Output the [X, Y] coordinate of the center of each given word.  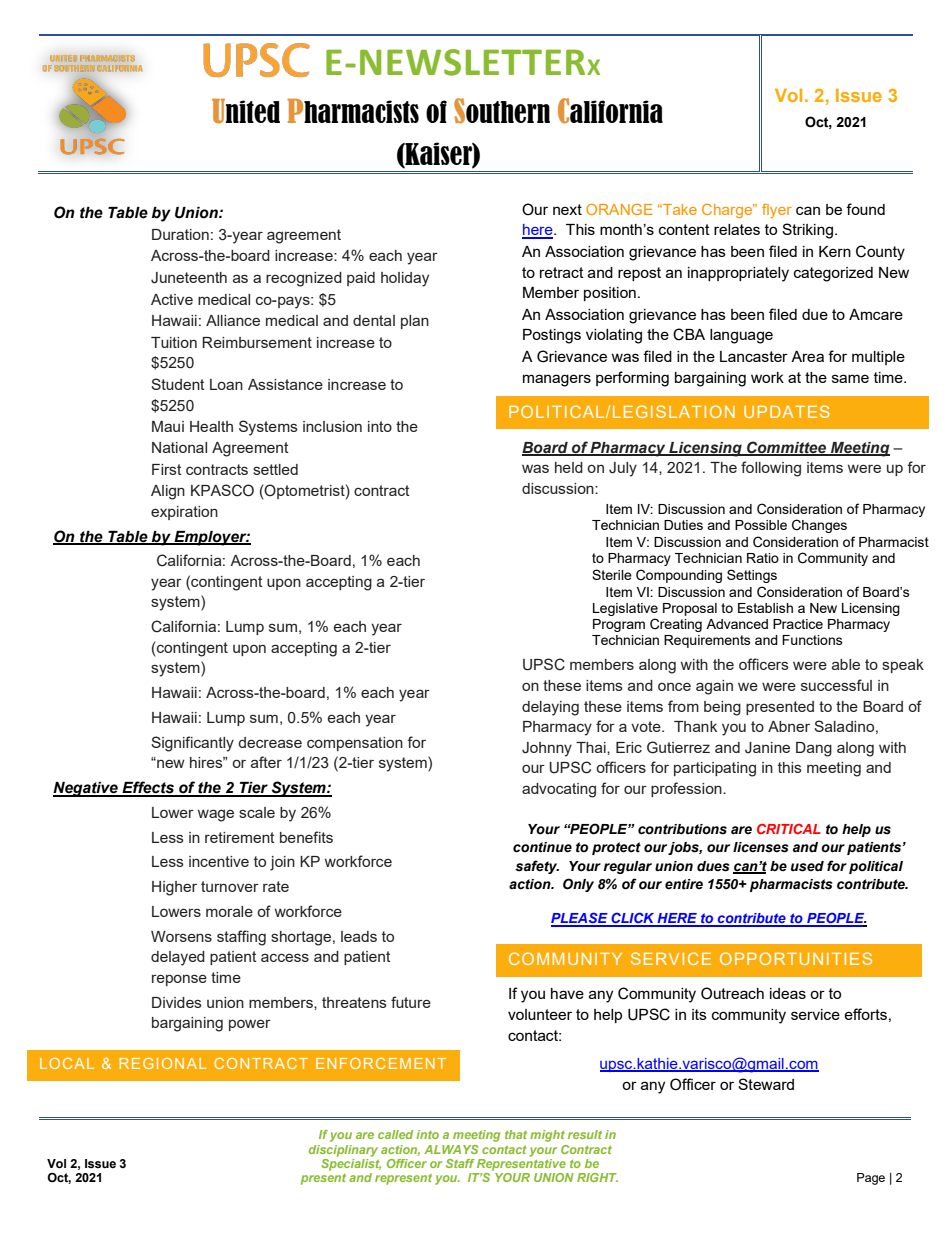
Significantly [192, 744]
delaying [550, 708]
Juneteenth [189, 278]
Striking [807, 231]
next [567, 209]
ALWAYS [451, 1149]
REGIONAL [162, 1063]
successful [836, 685]
